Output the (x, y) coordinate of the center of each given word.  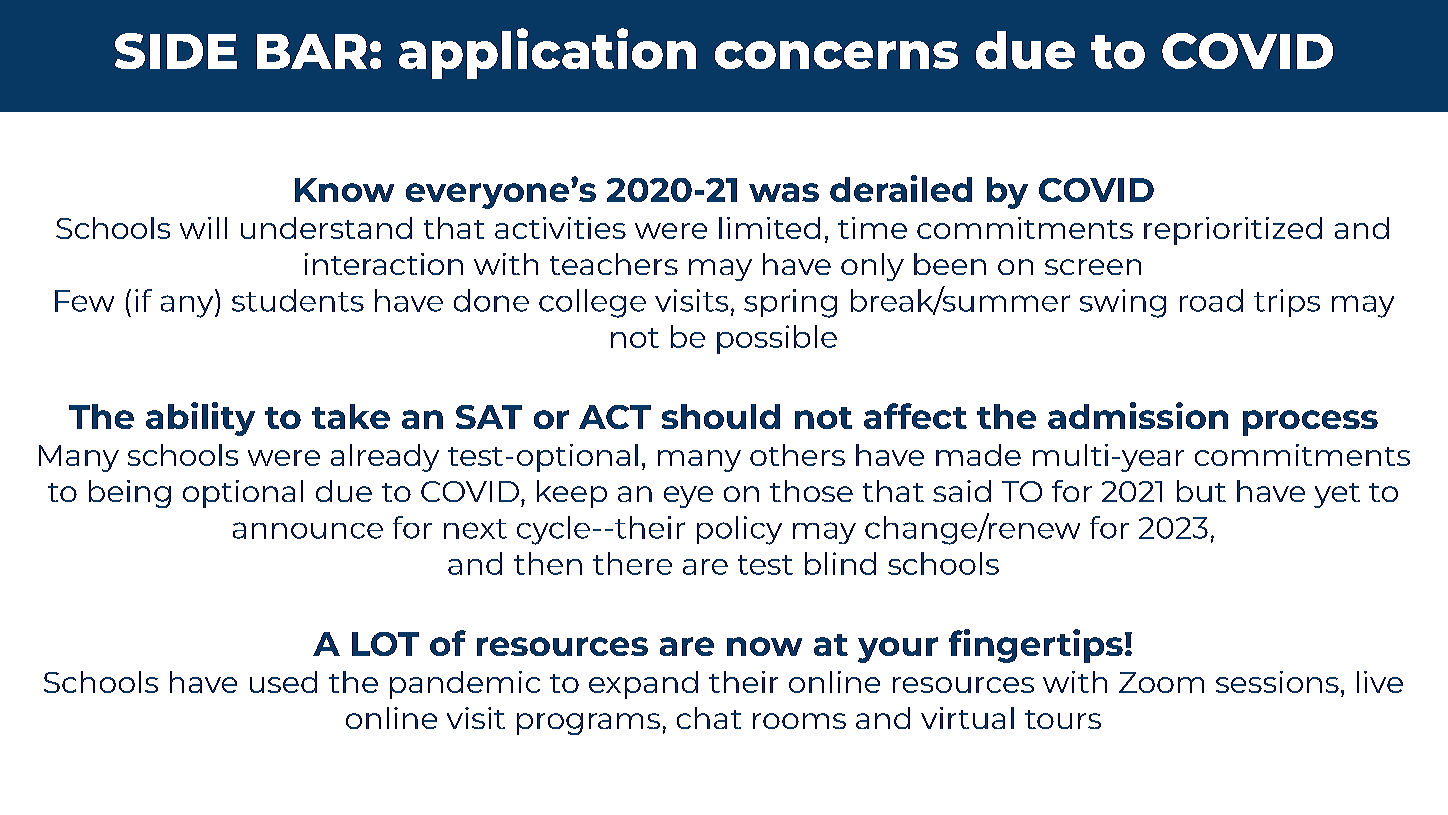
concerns (836, 55)
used (283, 682)
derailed (901, 188)
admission (1138, 415)
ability (200, 419)
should (721, 416)
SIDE (176, 51)
